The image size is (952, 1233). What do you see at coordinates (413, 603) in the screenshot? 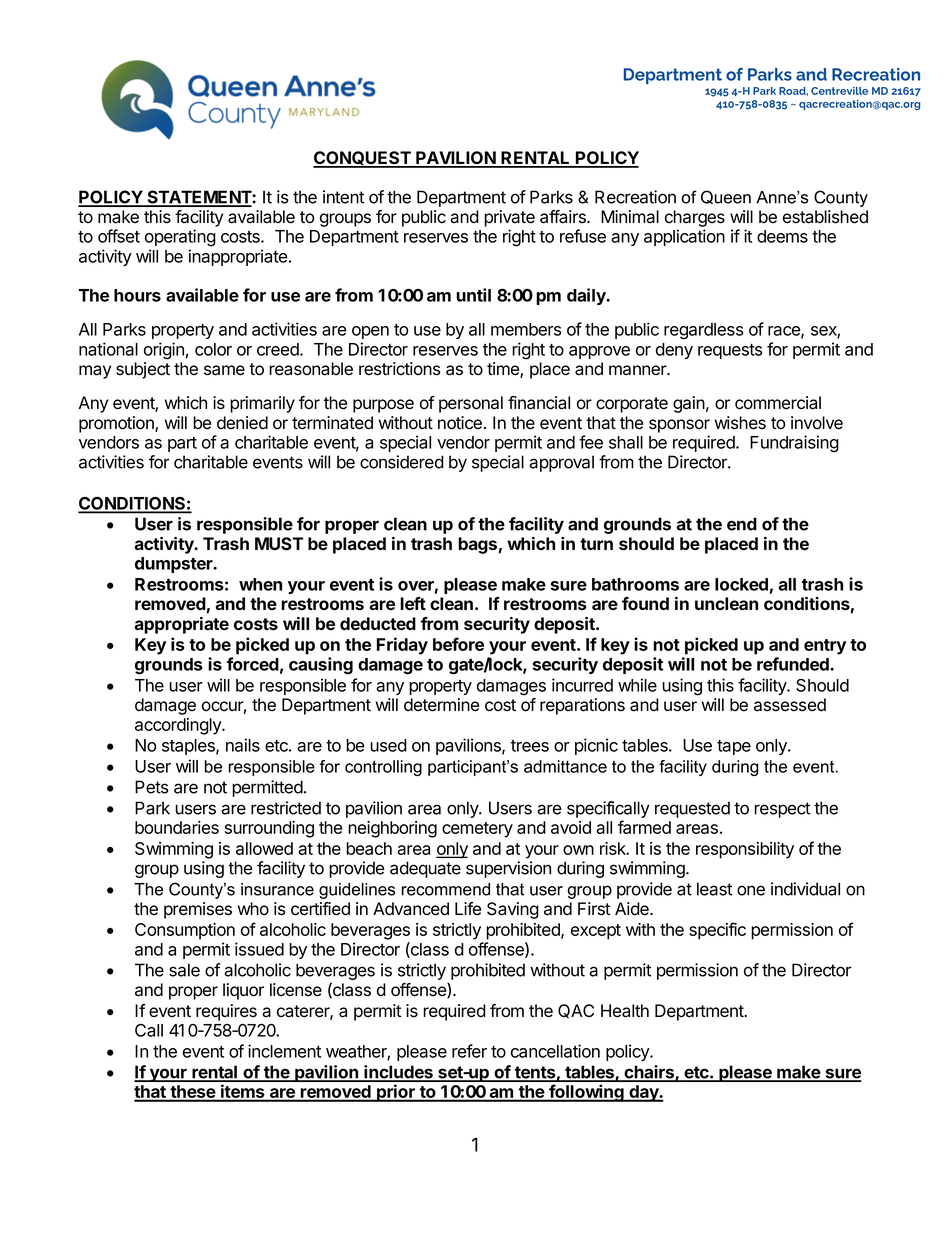
I see `left` at bounding box center [413, 603].
